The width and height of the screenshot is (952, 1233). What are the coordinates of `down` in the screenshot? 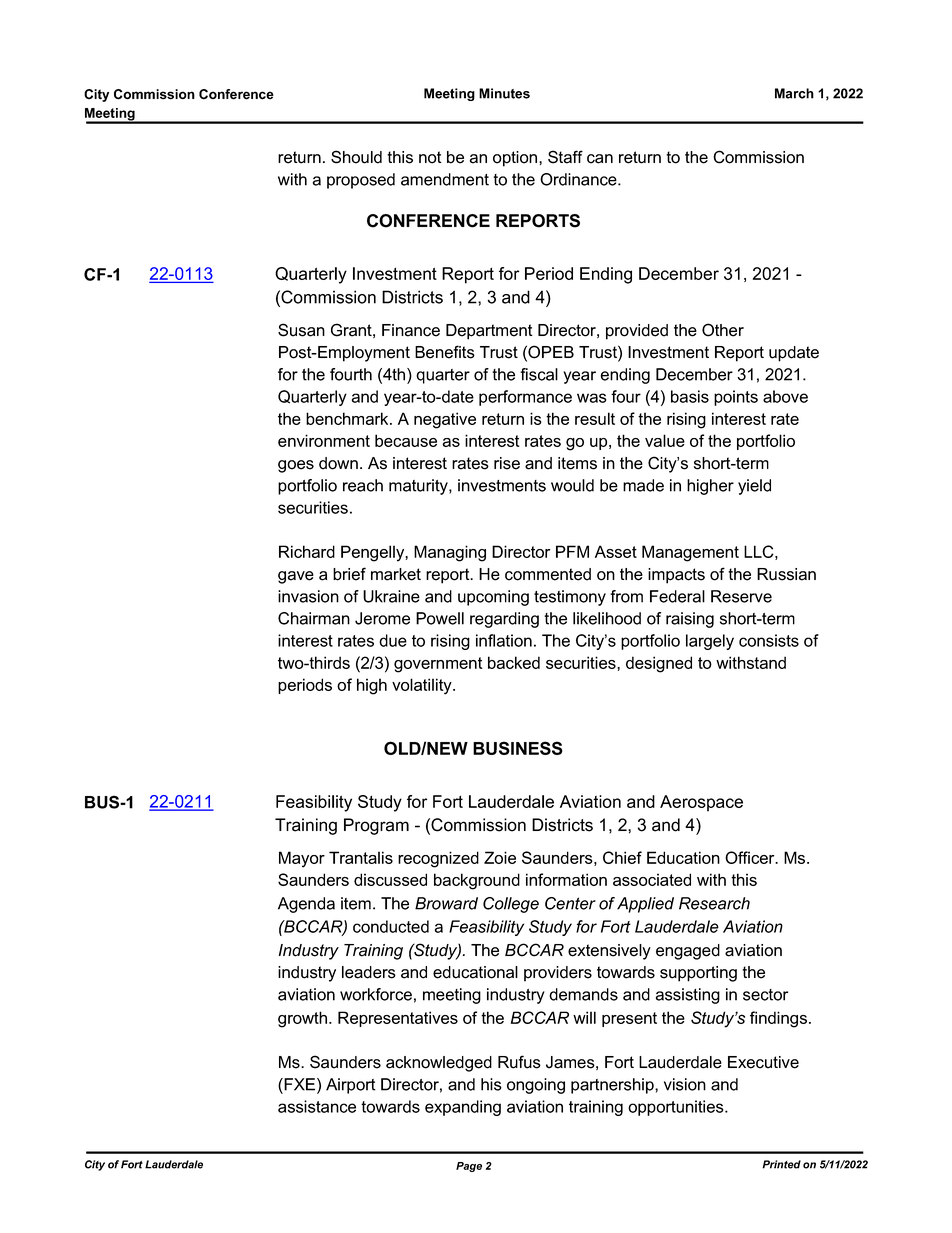 It's located at (338, 463).
